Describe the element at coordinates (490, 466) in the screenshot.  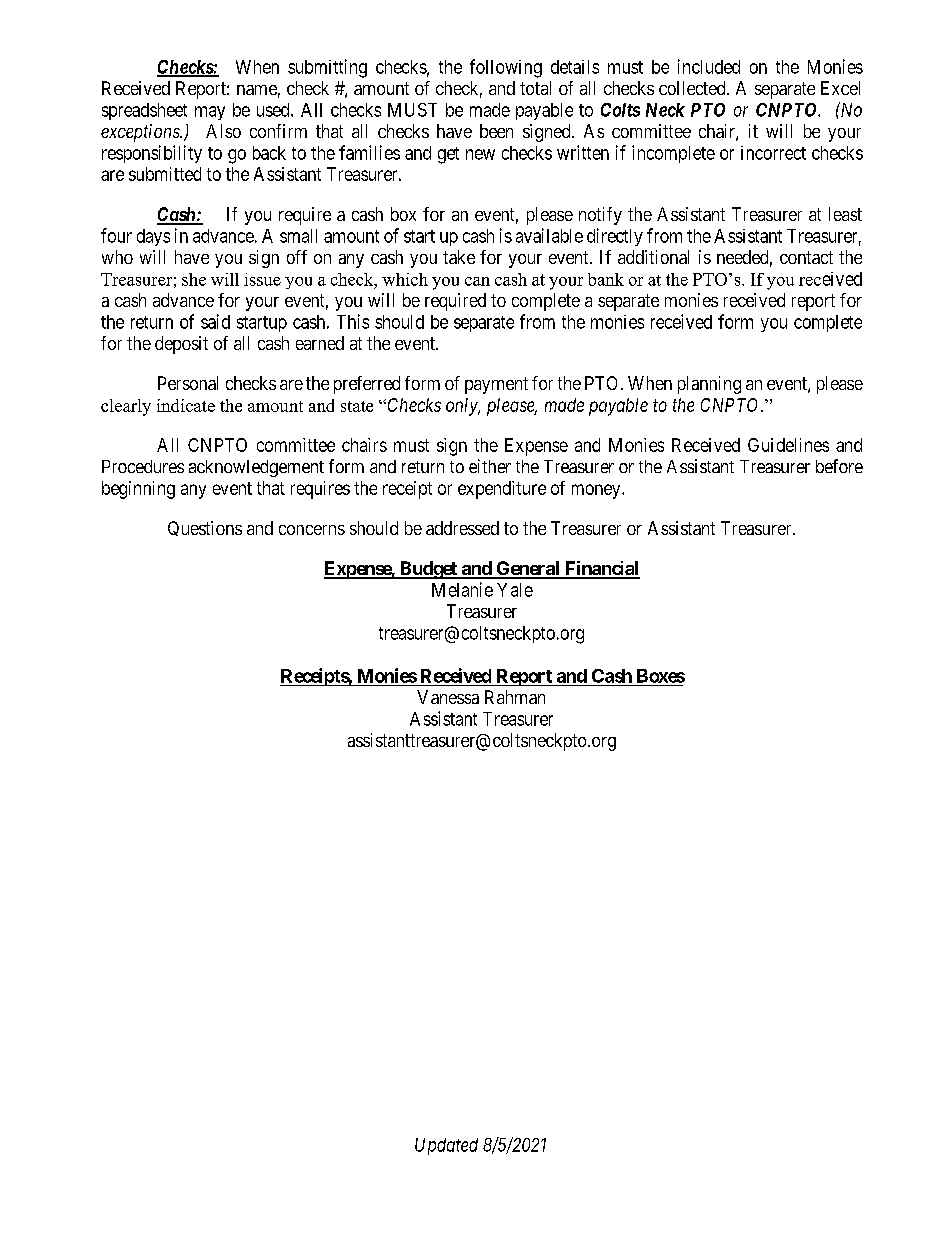
I see `either` at that location.
